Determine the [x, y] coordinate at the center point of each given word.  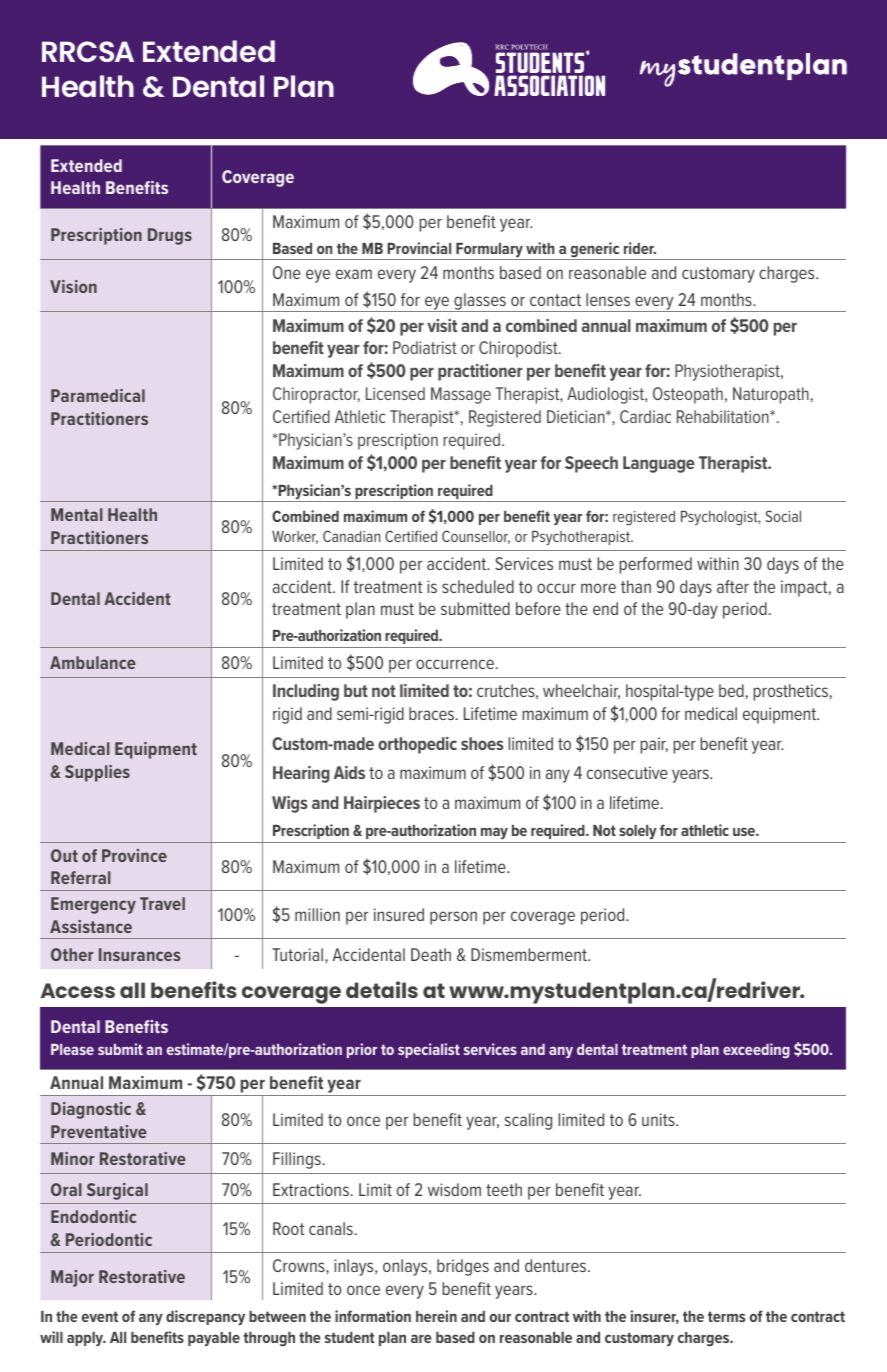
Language [659, 464]
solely [638, 832]
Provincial [419, 248]
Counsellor [476, 537]
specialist [429, 1050]
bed [731, 690]
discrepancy [205, 1318]
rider [640, 248]
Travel [162, 903]
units [659, 1119]
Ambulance [93, 662]
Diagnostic [91, 1110]
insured [399, 914]
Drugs [170, 236]
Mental [77, 514]
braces [433, 713]
